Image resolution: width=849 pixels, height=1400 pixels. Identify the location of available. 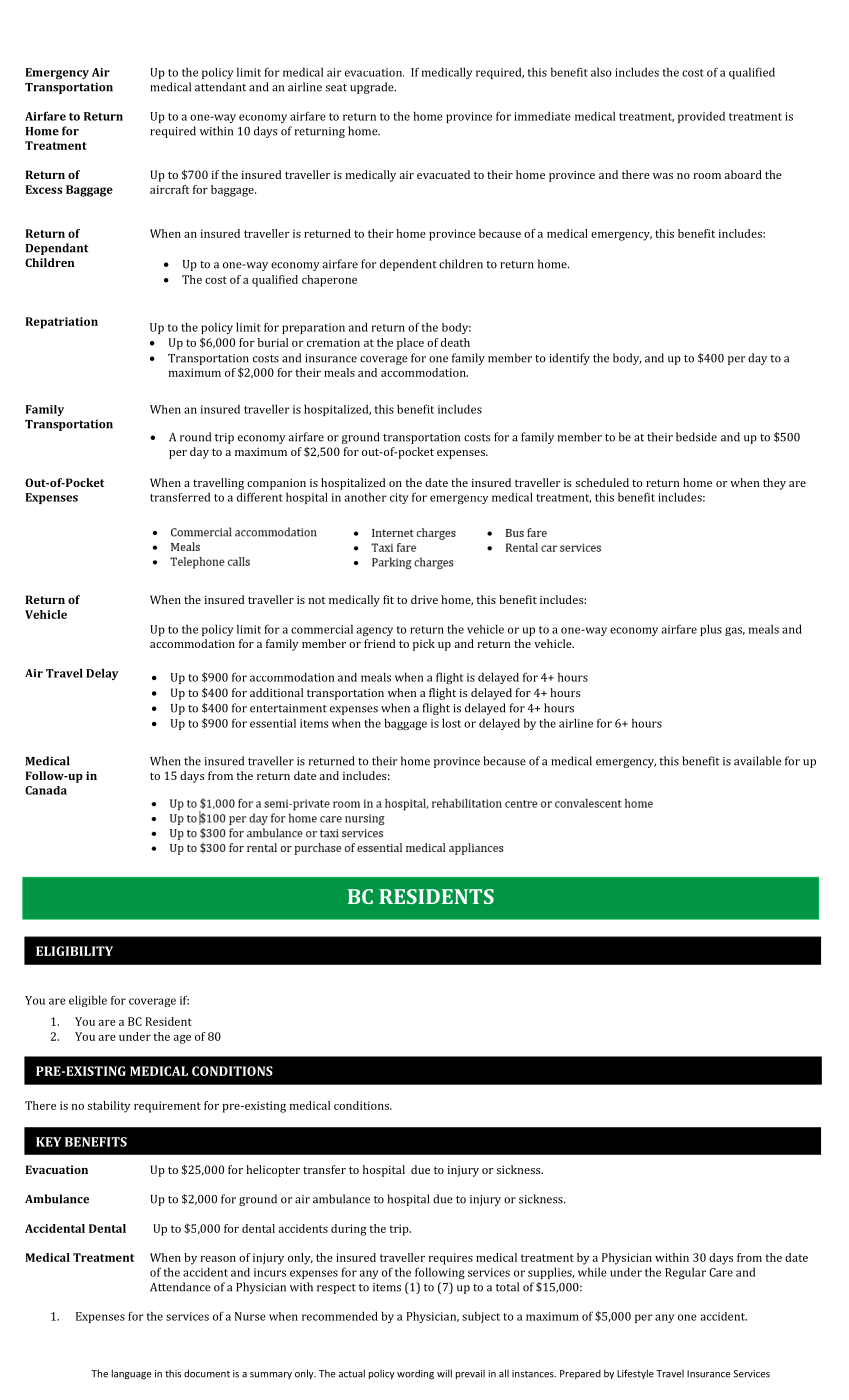
(757, 761).
